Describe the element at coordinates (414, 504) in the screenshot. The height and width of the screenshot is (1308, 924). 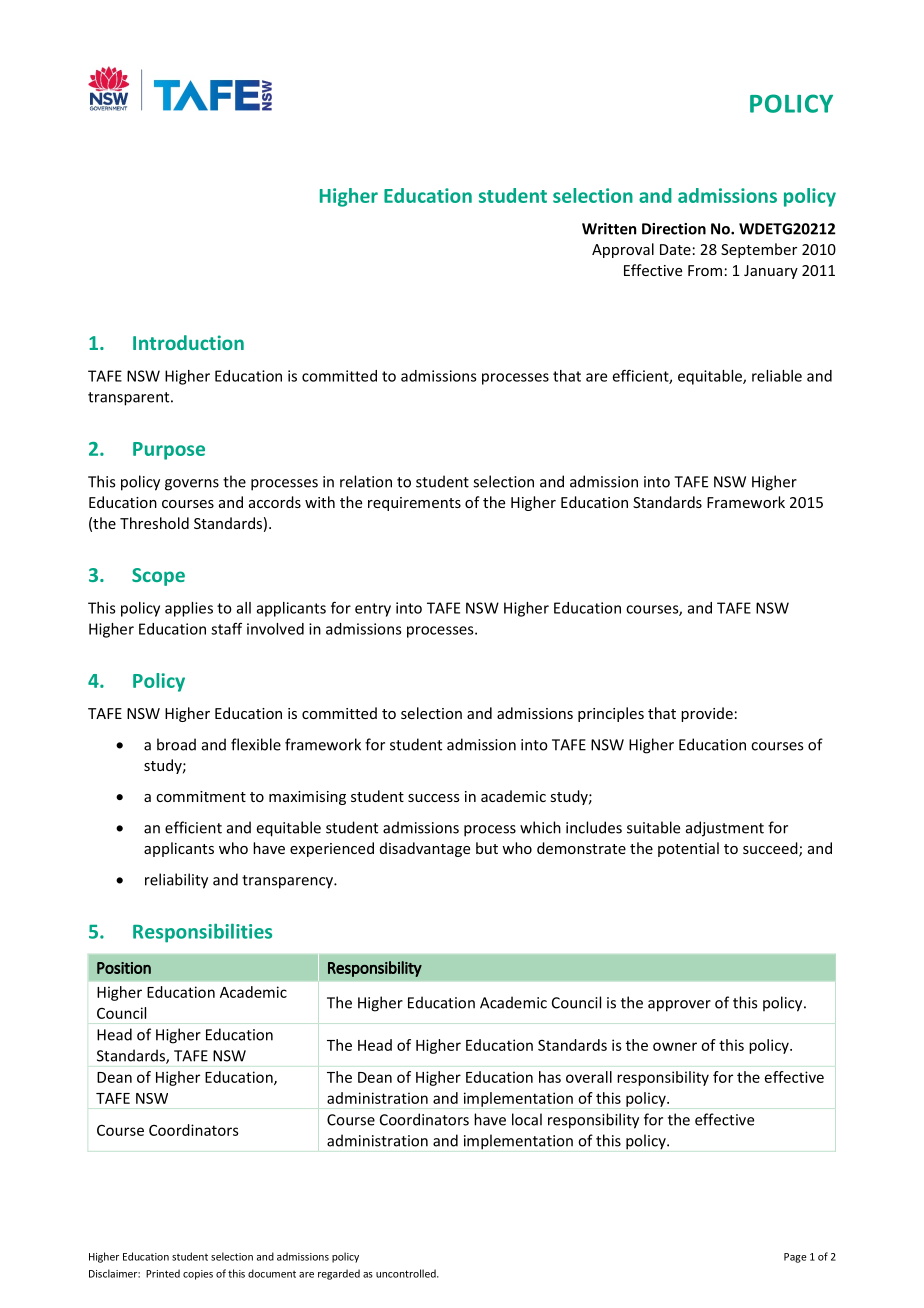
I see `requirements` at that location.
